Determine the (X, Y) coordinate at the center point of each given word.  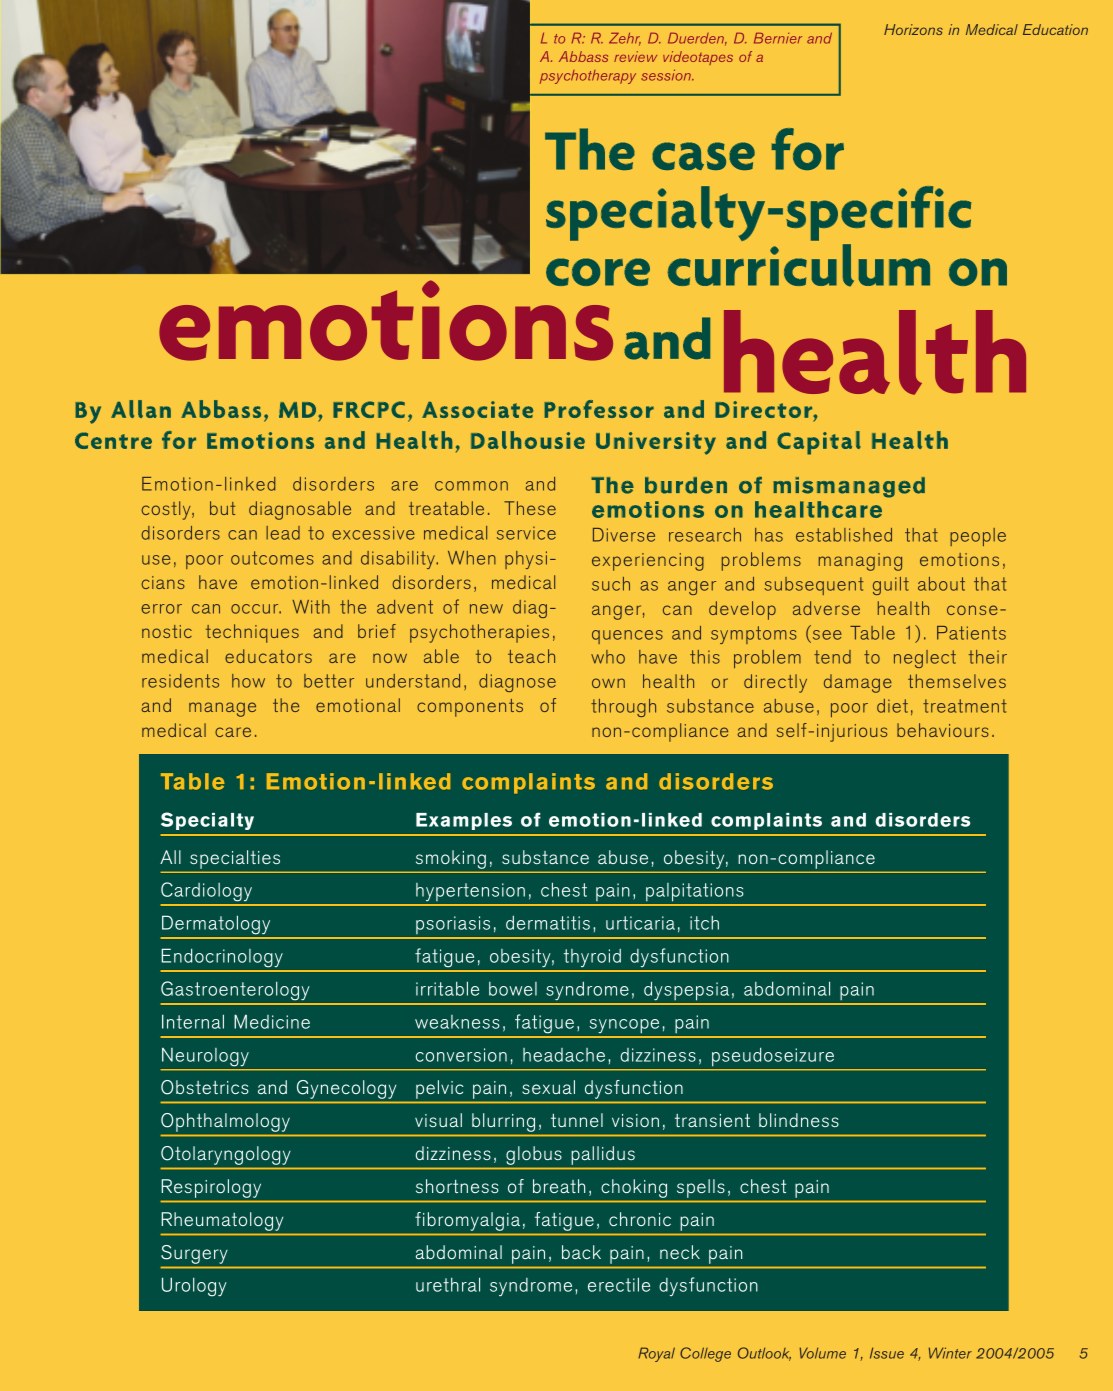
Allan (141, 409)
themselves (957, 681)
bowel (513, 989)
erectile (619, 1284)
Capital (819, 443)
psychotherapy (588, 77)
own (608, 683)
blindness (799, 1120)
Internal (193, 1021)
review (635, 56)
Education (1055, 29)
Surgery (194, 1254)
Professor (599, 409)
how (248, 681)
